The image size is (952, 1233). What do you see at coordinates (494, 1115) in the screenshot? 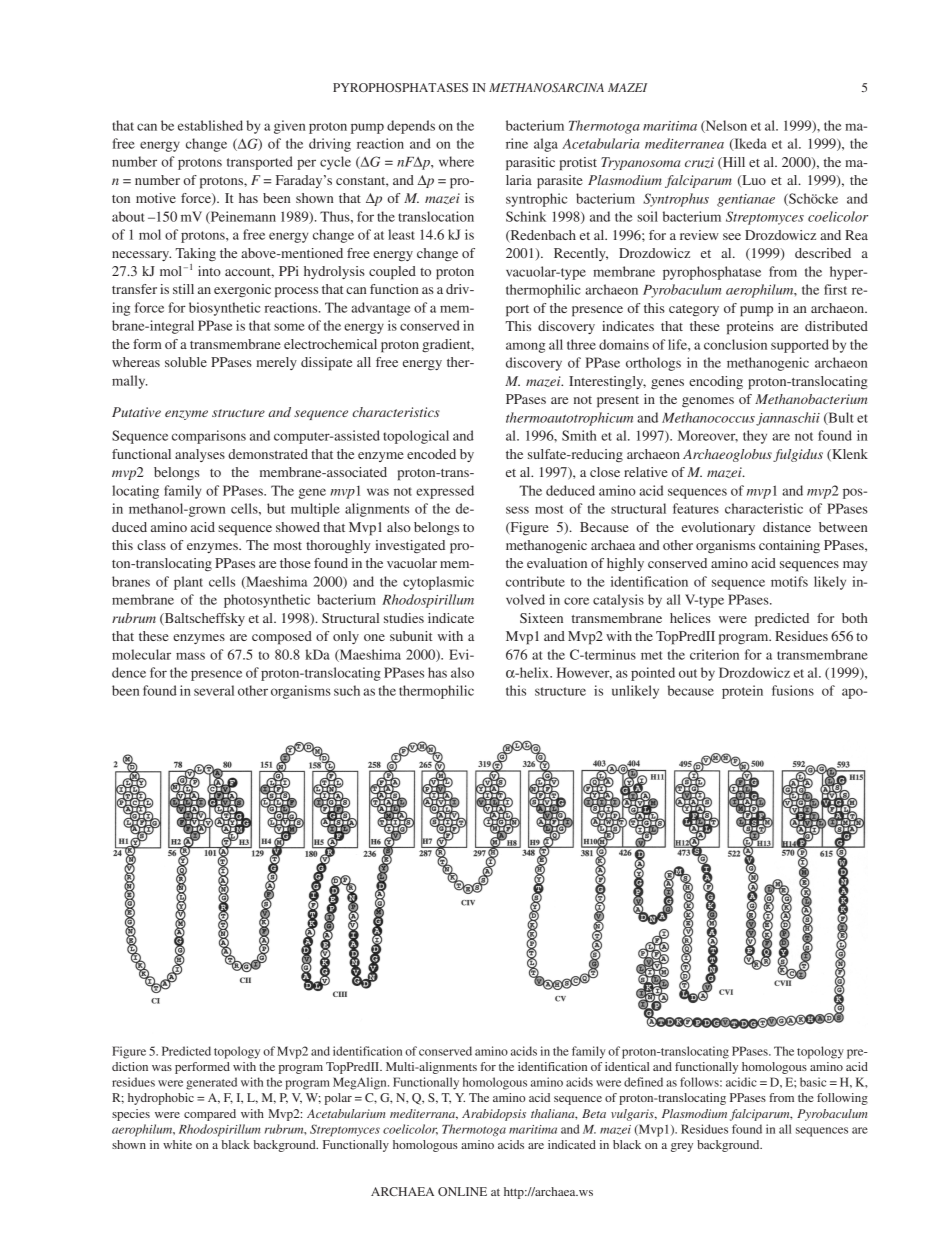
I see `Arabidopsis` at bounding box center [494, 1115].
